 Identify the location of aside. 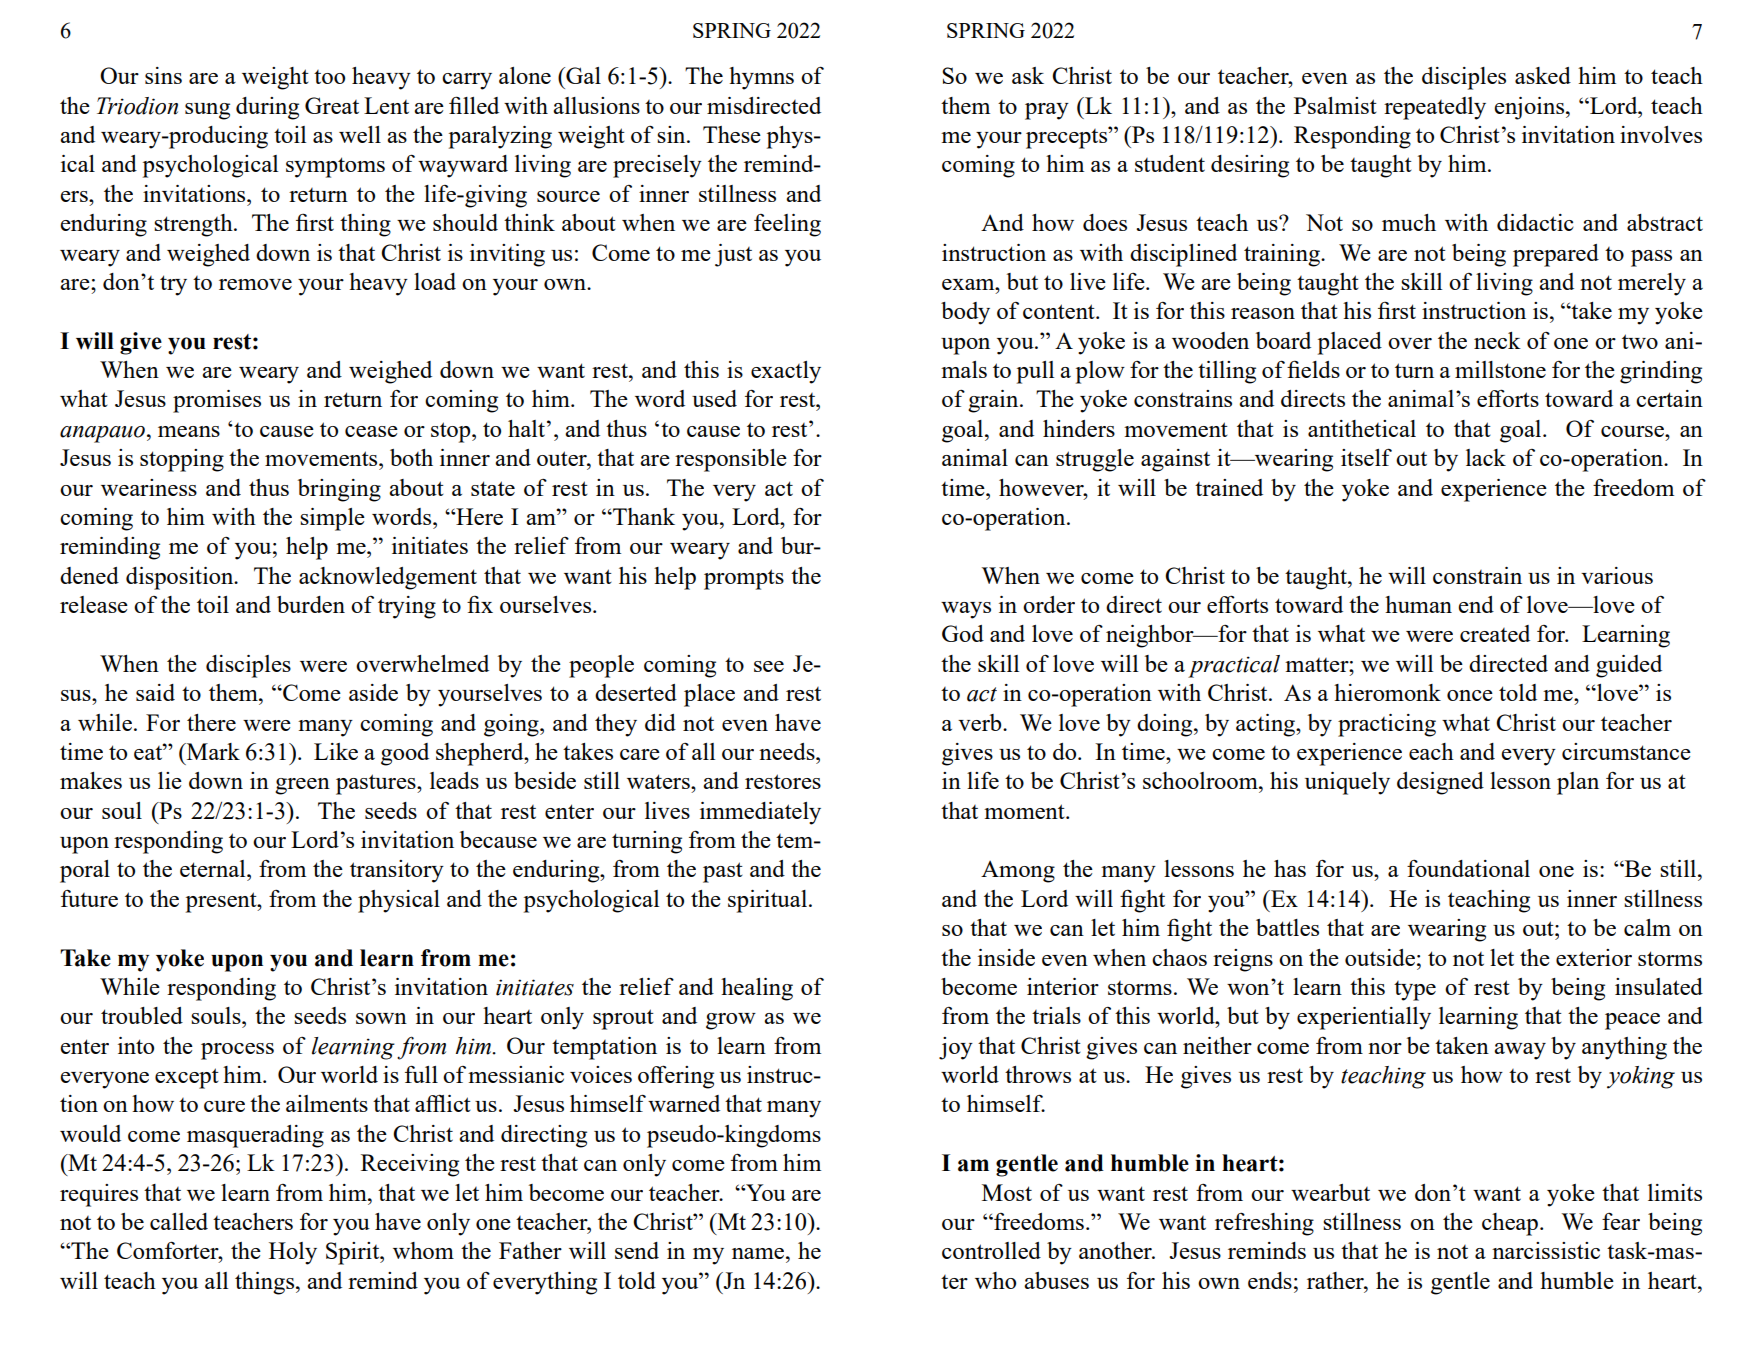
(373, 692).
